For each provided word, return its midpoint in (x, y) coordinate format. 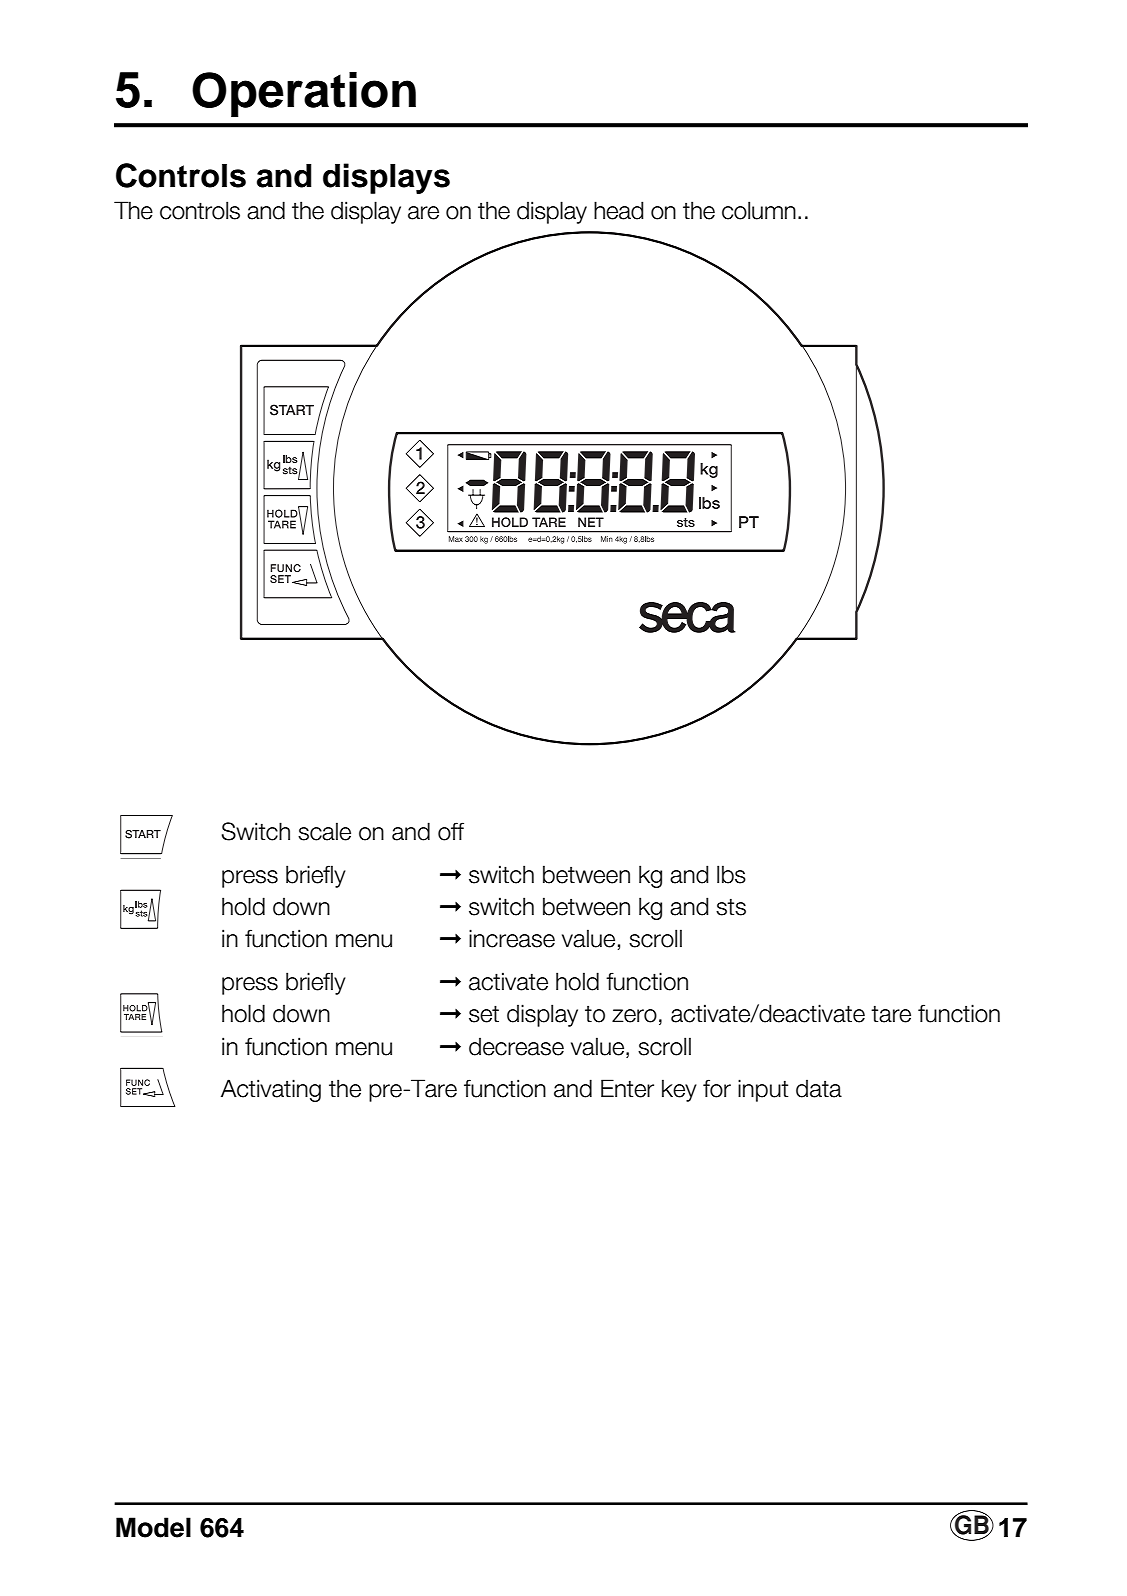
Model (153, 1527)
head (619, 210)
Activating (271, 1090)
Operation (304, 94)
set (484, 1014)
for (717, 1088)
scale (324, 831)
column (759, 210)
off (451, 831)
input (763, 1090)
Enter (627, 1088)
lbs (731, 874)
